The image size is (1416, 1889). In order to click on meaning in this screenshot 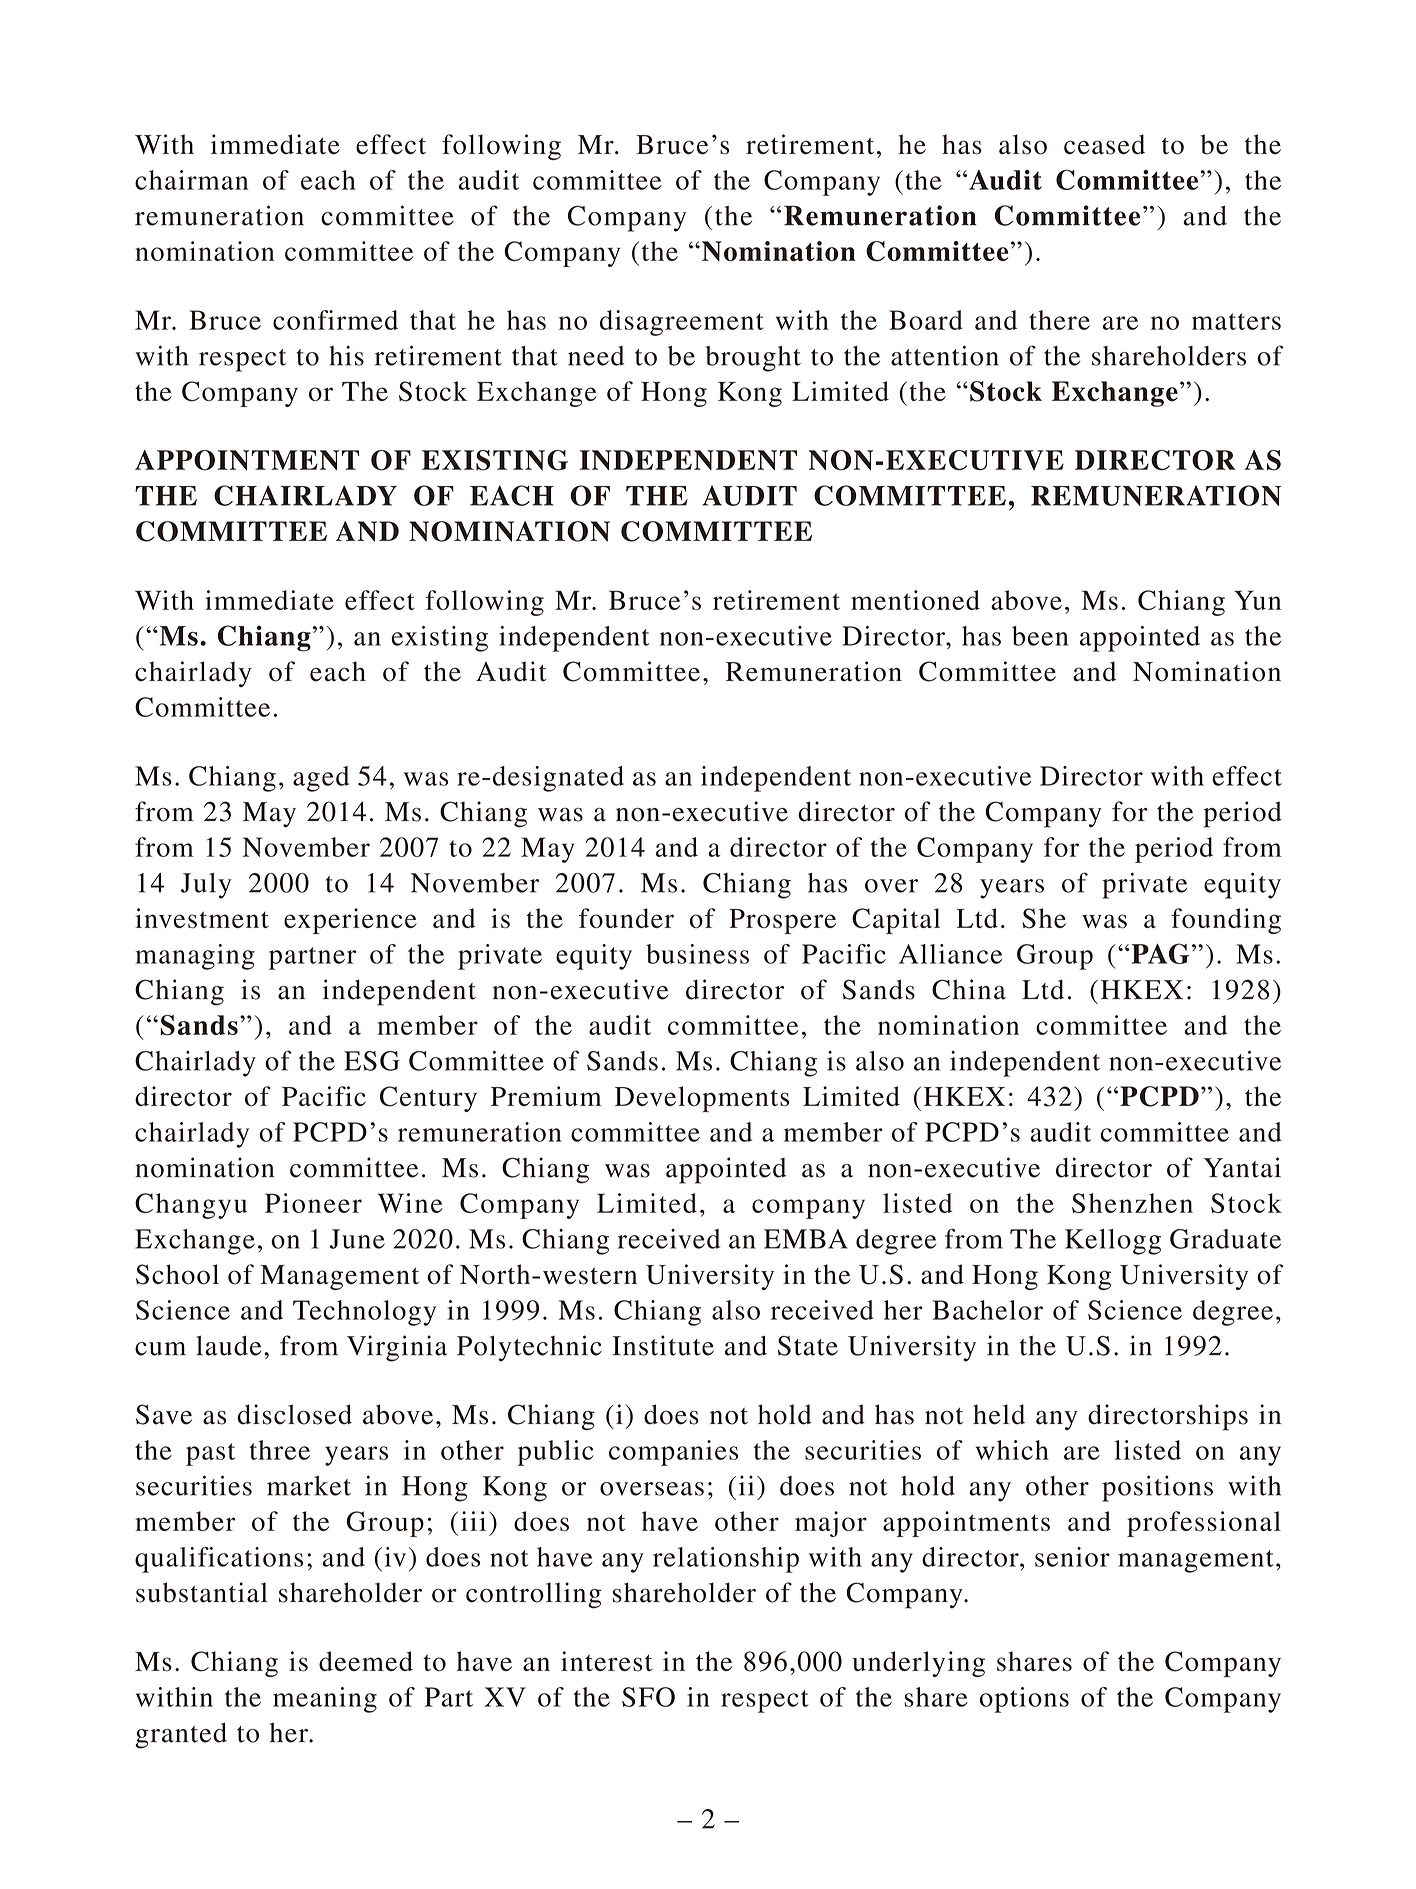, I will do `click(325, 1700)`.
